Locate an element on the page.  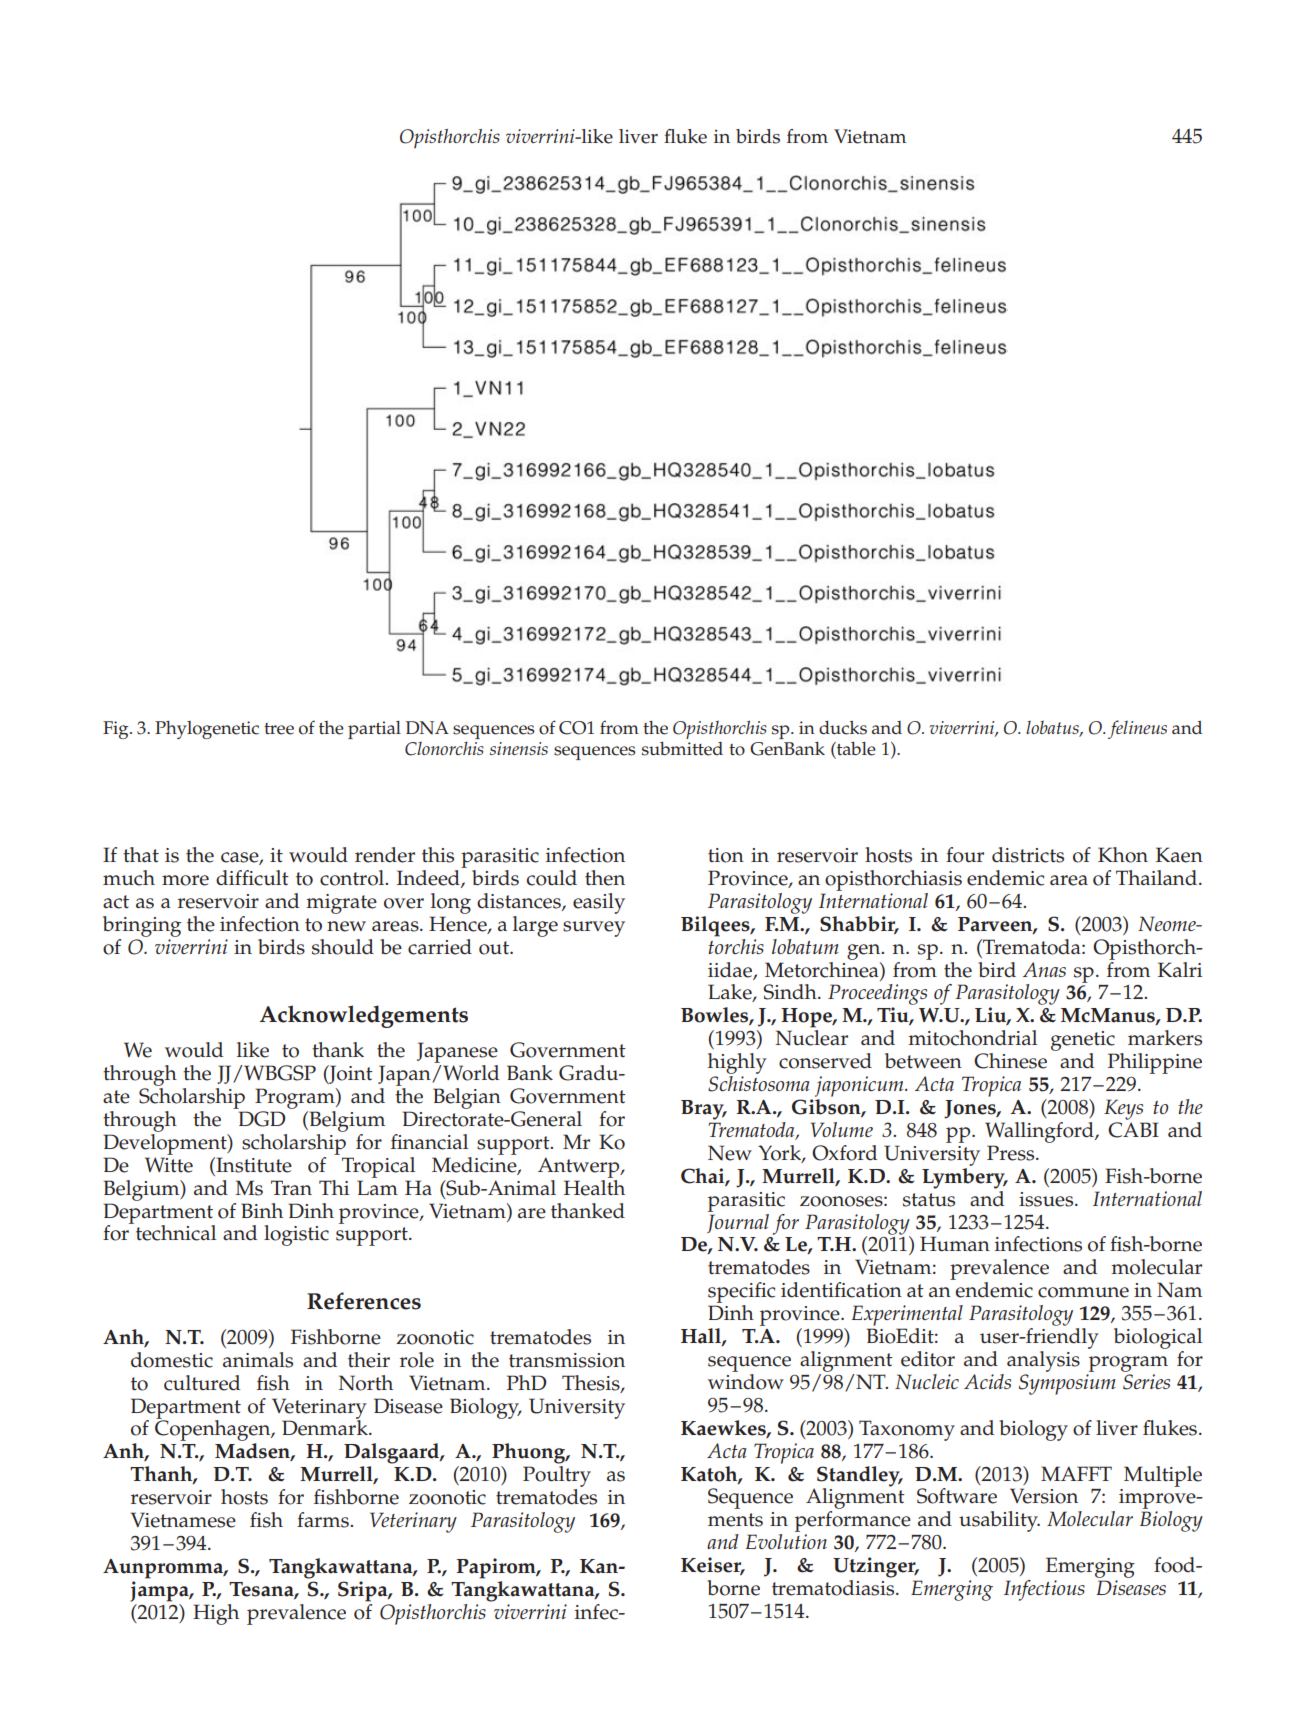
Lake is located at coordinates (731, 993).
